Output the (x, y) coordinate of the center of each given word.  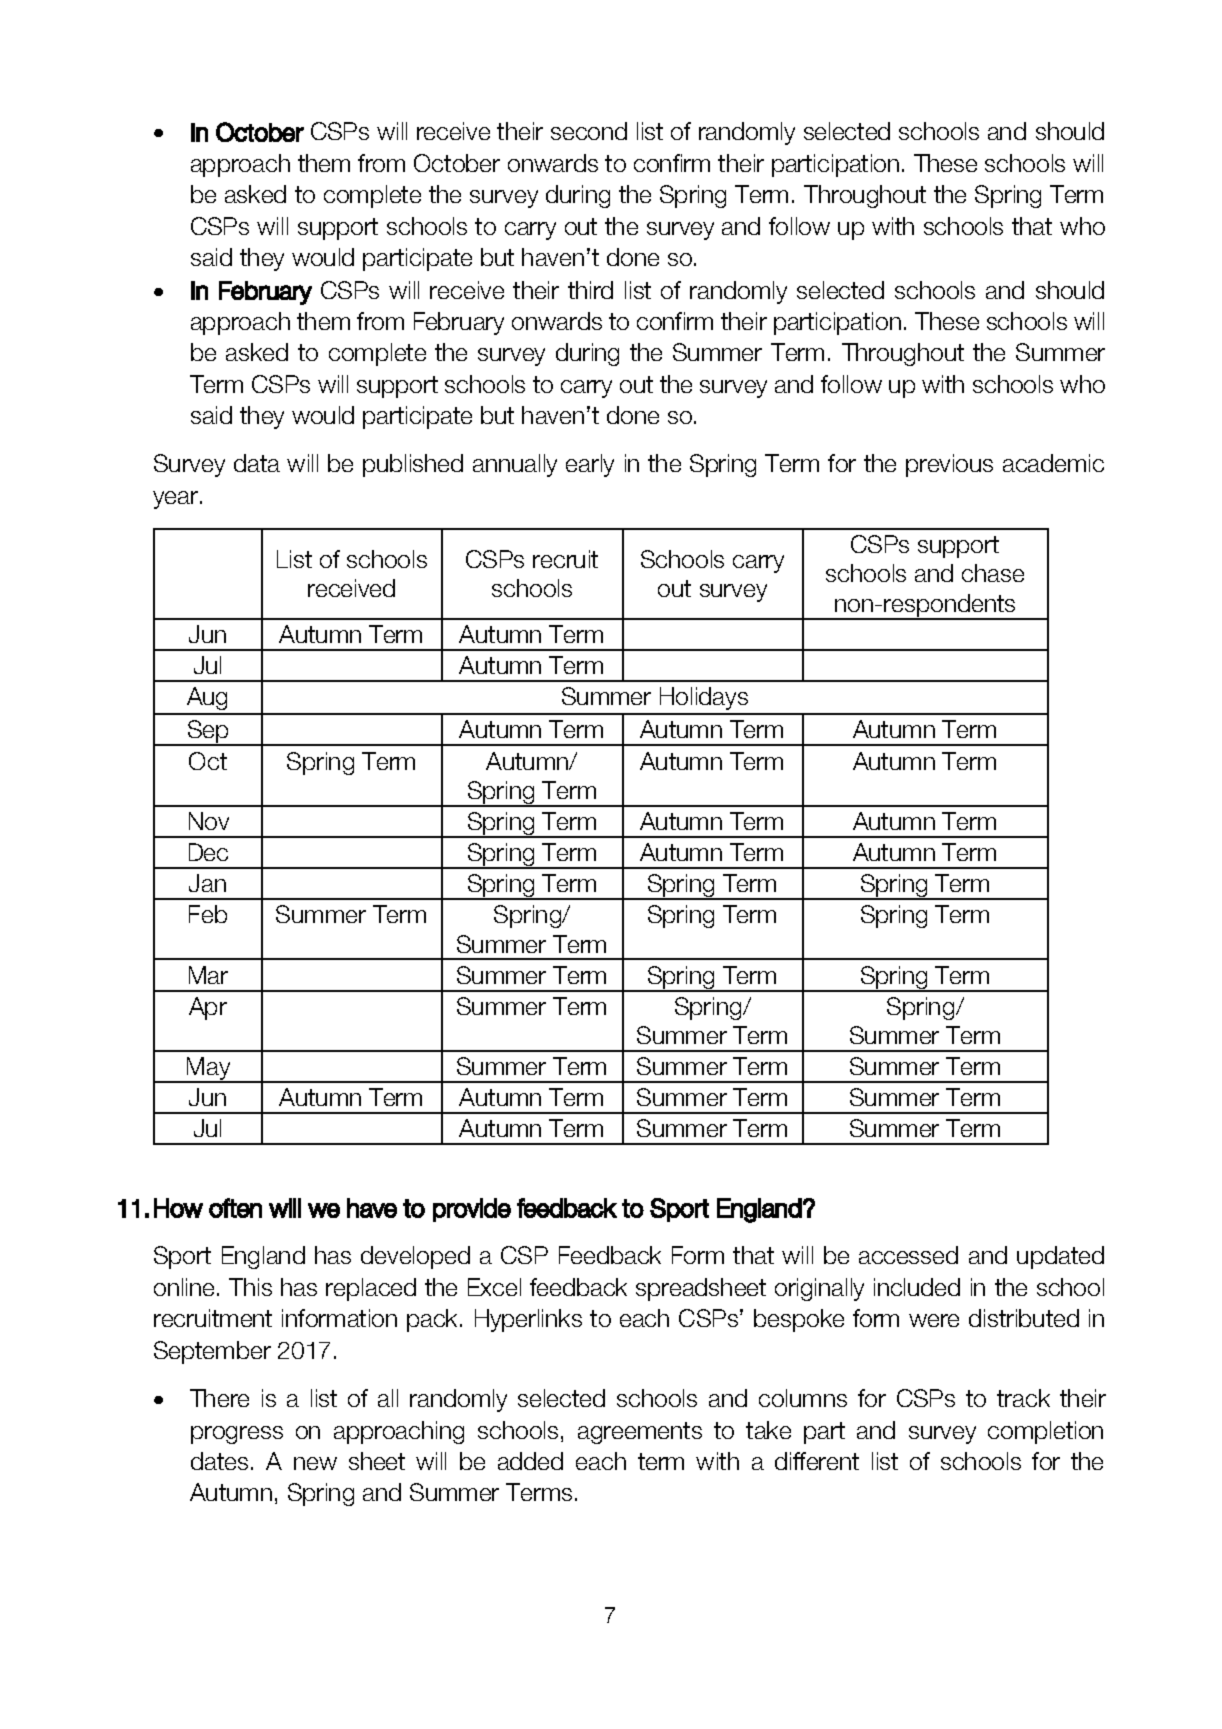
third (590, 290)
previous (949, 465)
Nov (209, 821)
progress (237, 1435)
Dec (208, 852)
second (589, 131)
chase (993, 573)
